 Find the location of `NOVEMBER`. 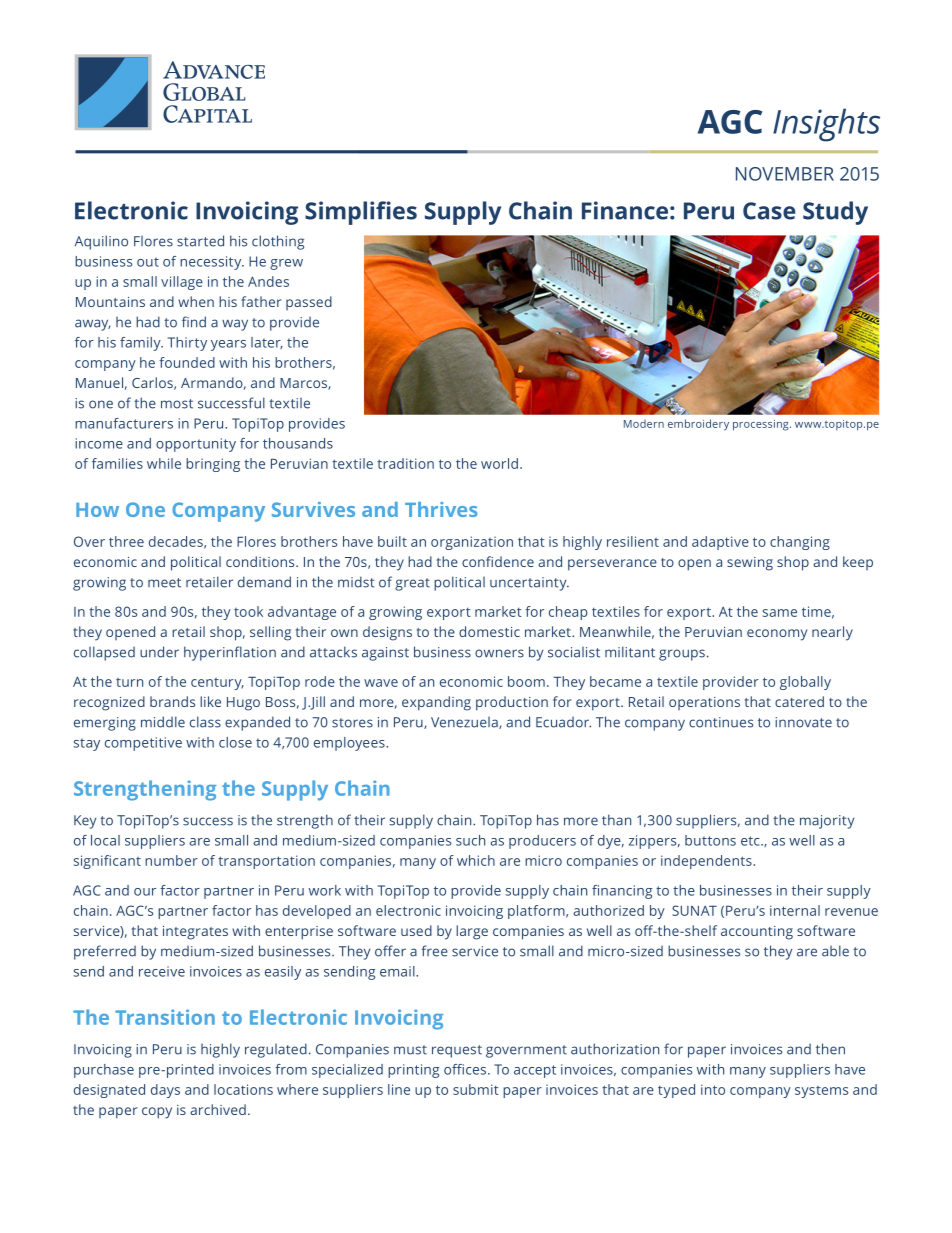

NOVEMBER is located at coordinates (785, 174).
